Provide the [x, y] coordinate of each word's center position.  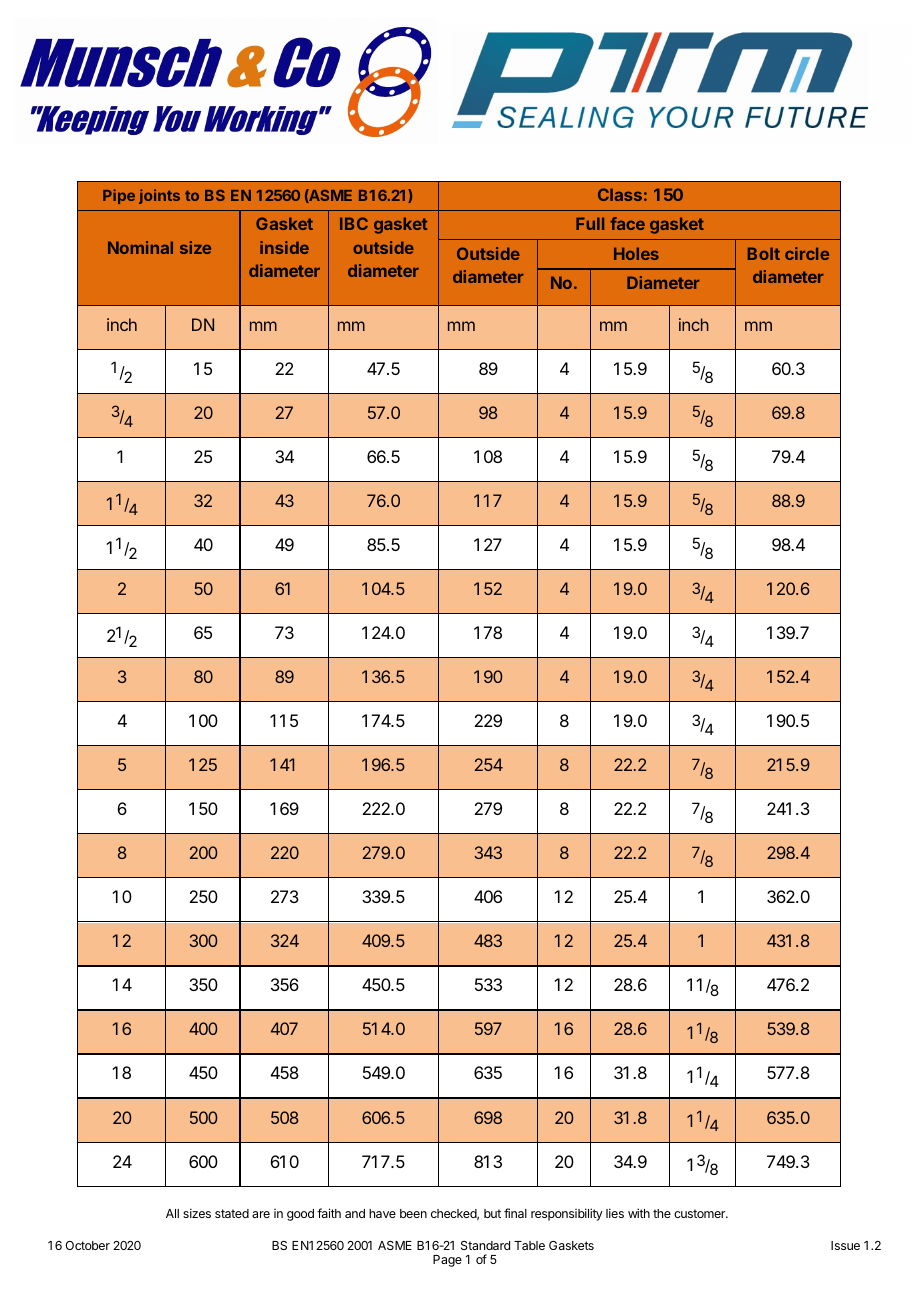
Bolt [764, 253]
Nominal [140, 247]
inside [284, 247]
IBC [354, 223]
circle [807, 253]
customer [701, 1213]
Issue [845, 1245]
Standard [485, 1245]
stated [232, 1213]
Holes [636, 253]
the [662, 1213]
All [172, 1213]
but [492, 1213]
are [261, 1214]
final [515, 1213]
